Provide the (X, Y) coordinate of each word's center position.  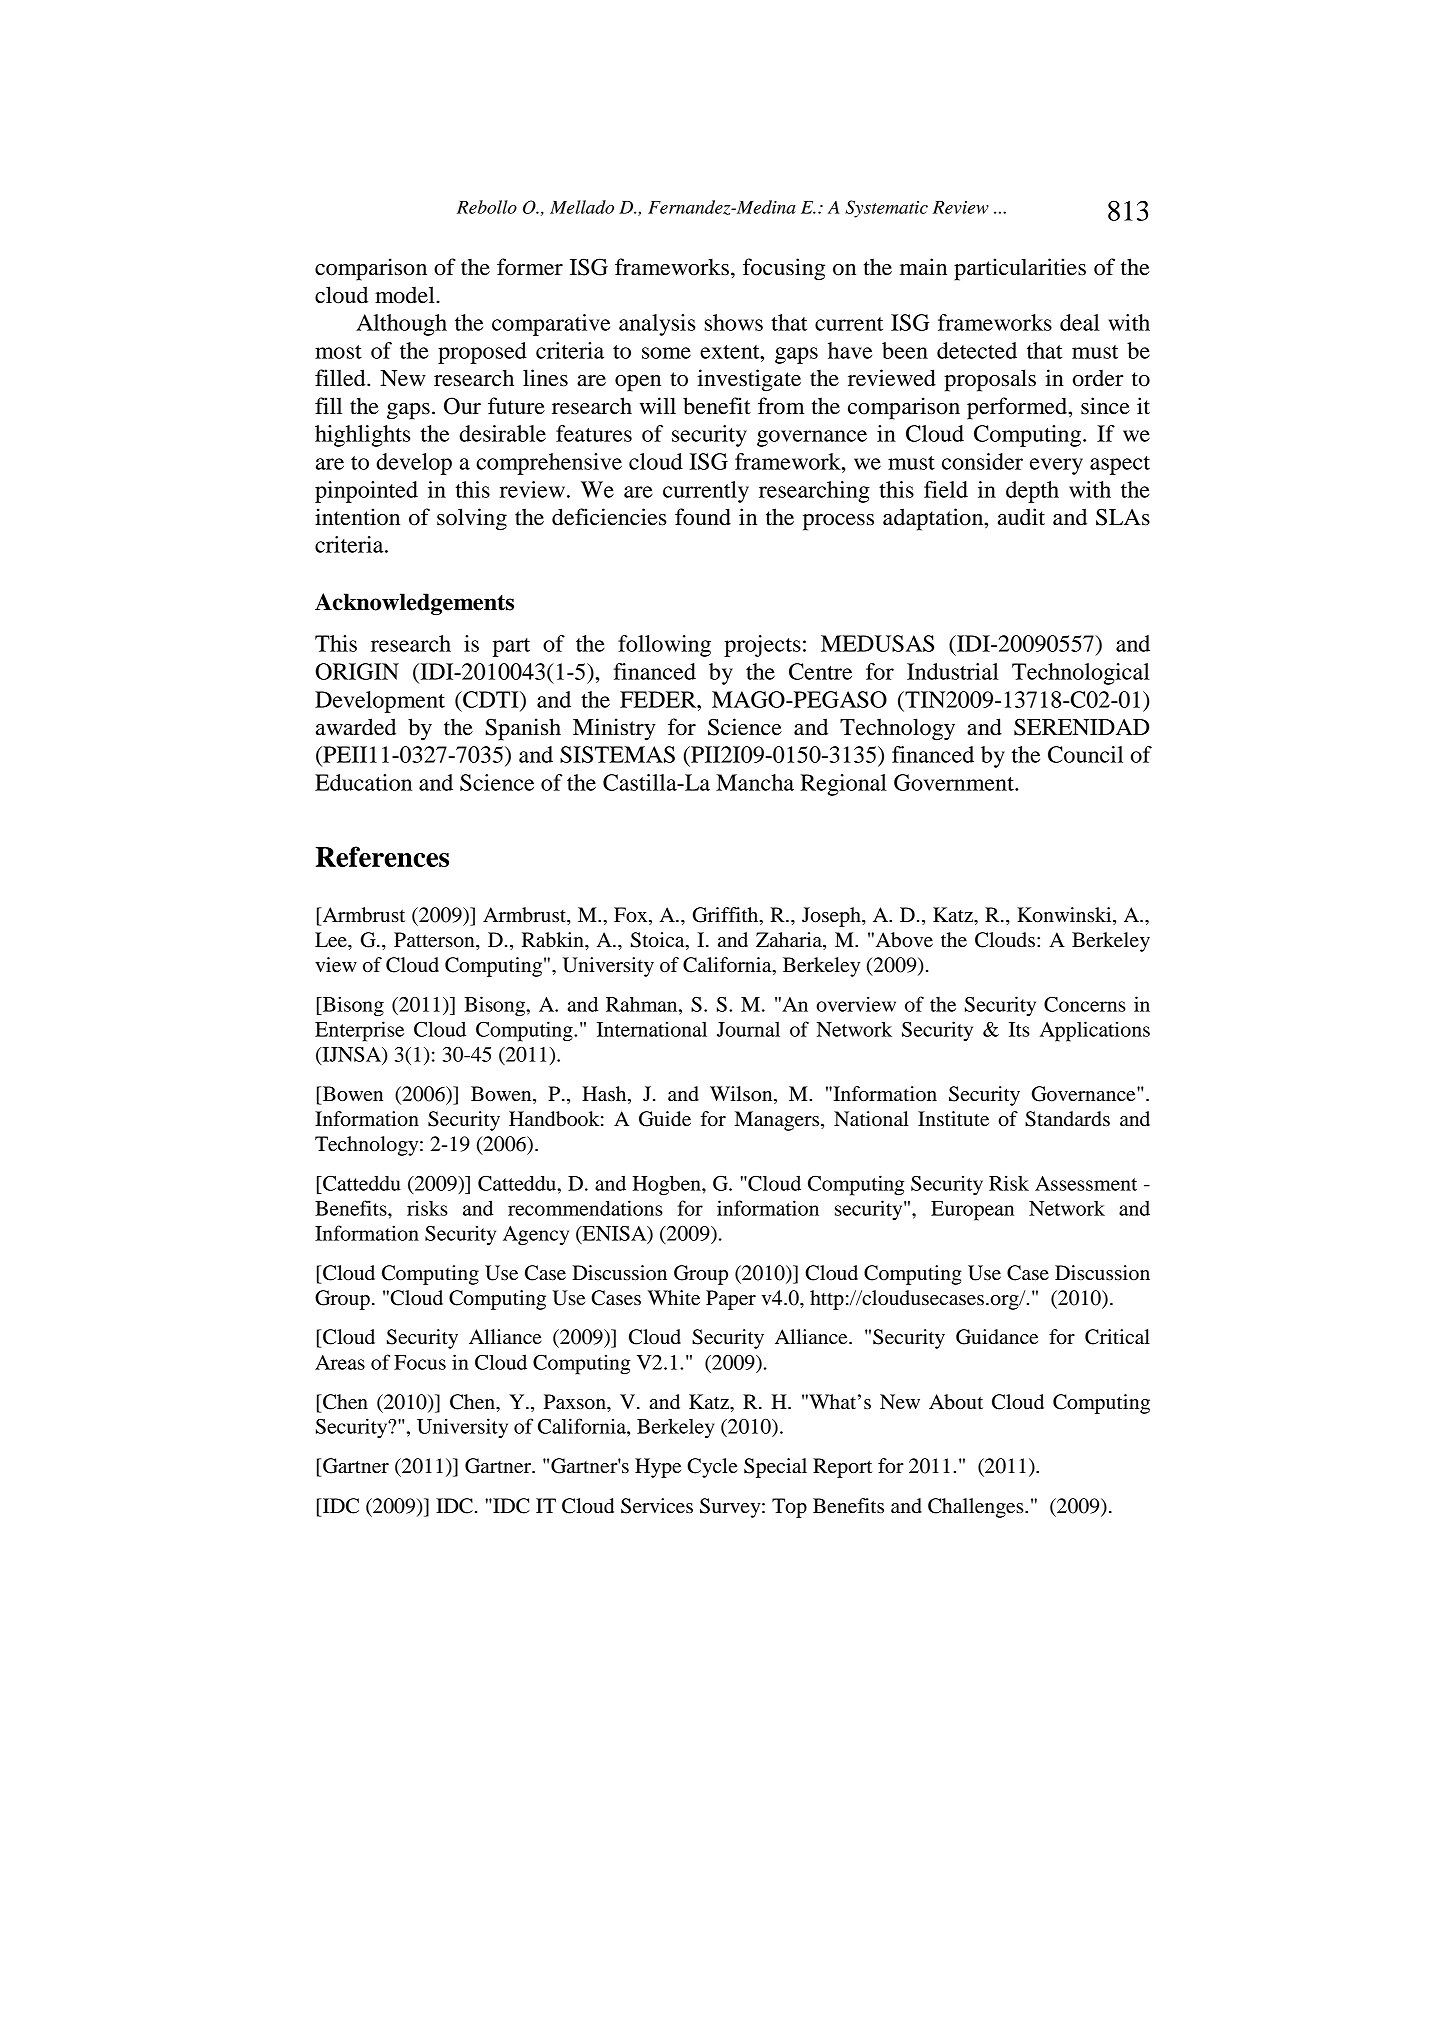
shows (734, 322)
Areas (340, 1362)
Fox (632, 916)
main (923, 267)
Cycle (712, 1468)
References (382, 856)
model (406, 295)
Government (955, 782)
